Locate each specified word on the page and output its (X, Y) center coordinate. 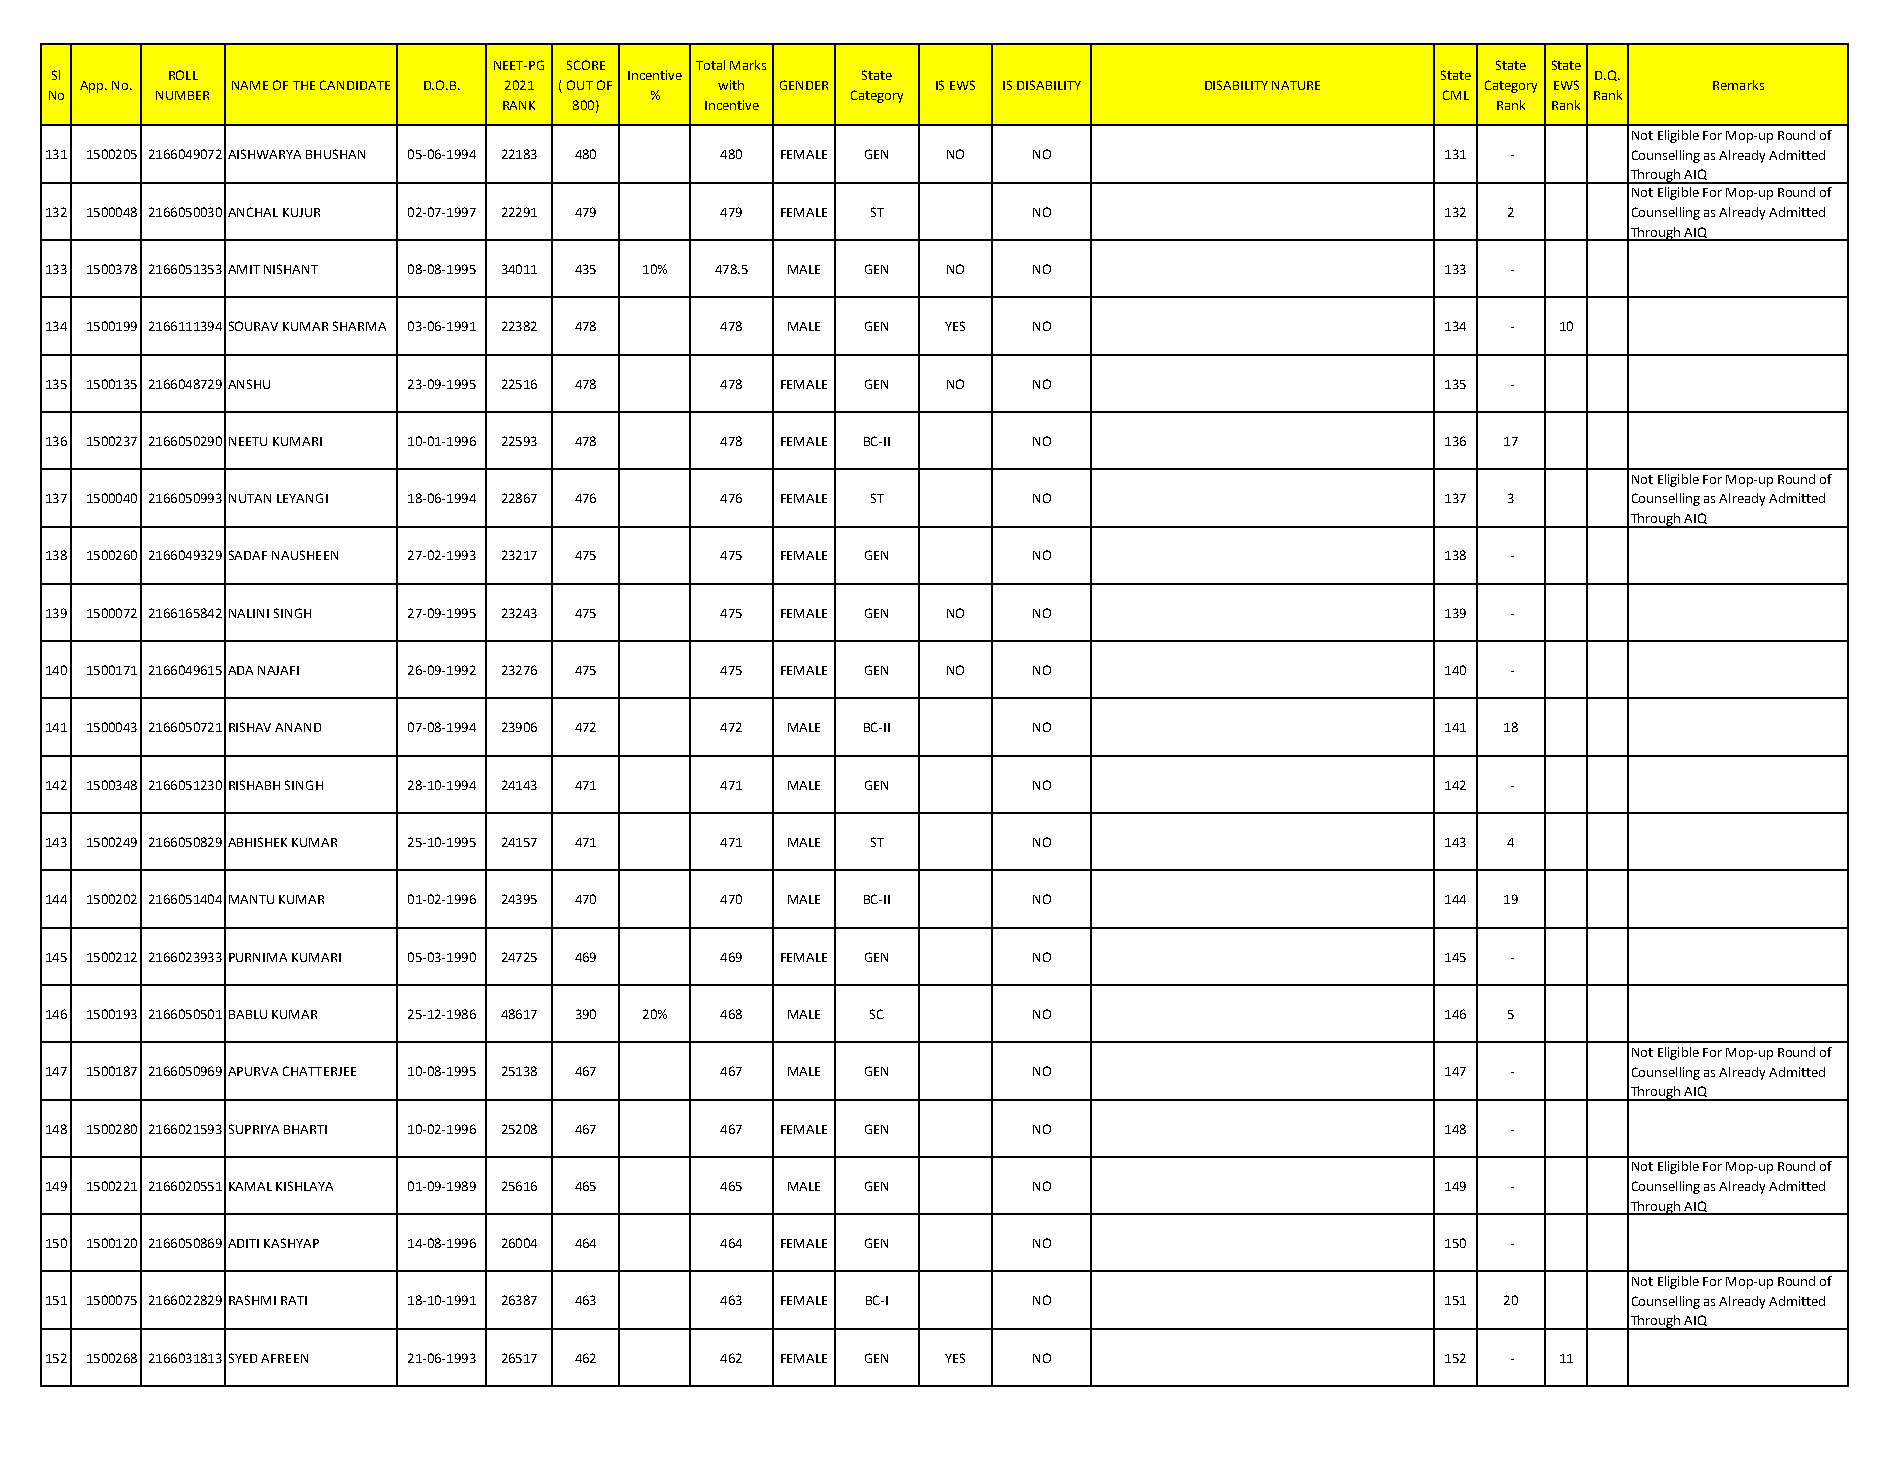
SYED (243, 1358)
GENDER (804, 85)
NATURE (1296, 85)
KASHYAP (291, 1243)
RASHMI (252, 1300)
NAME (250, 85)
